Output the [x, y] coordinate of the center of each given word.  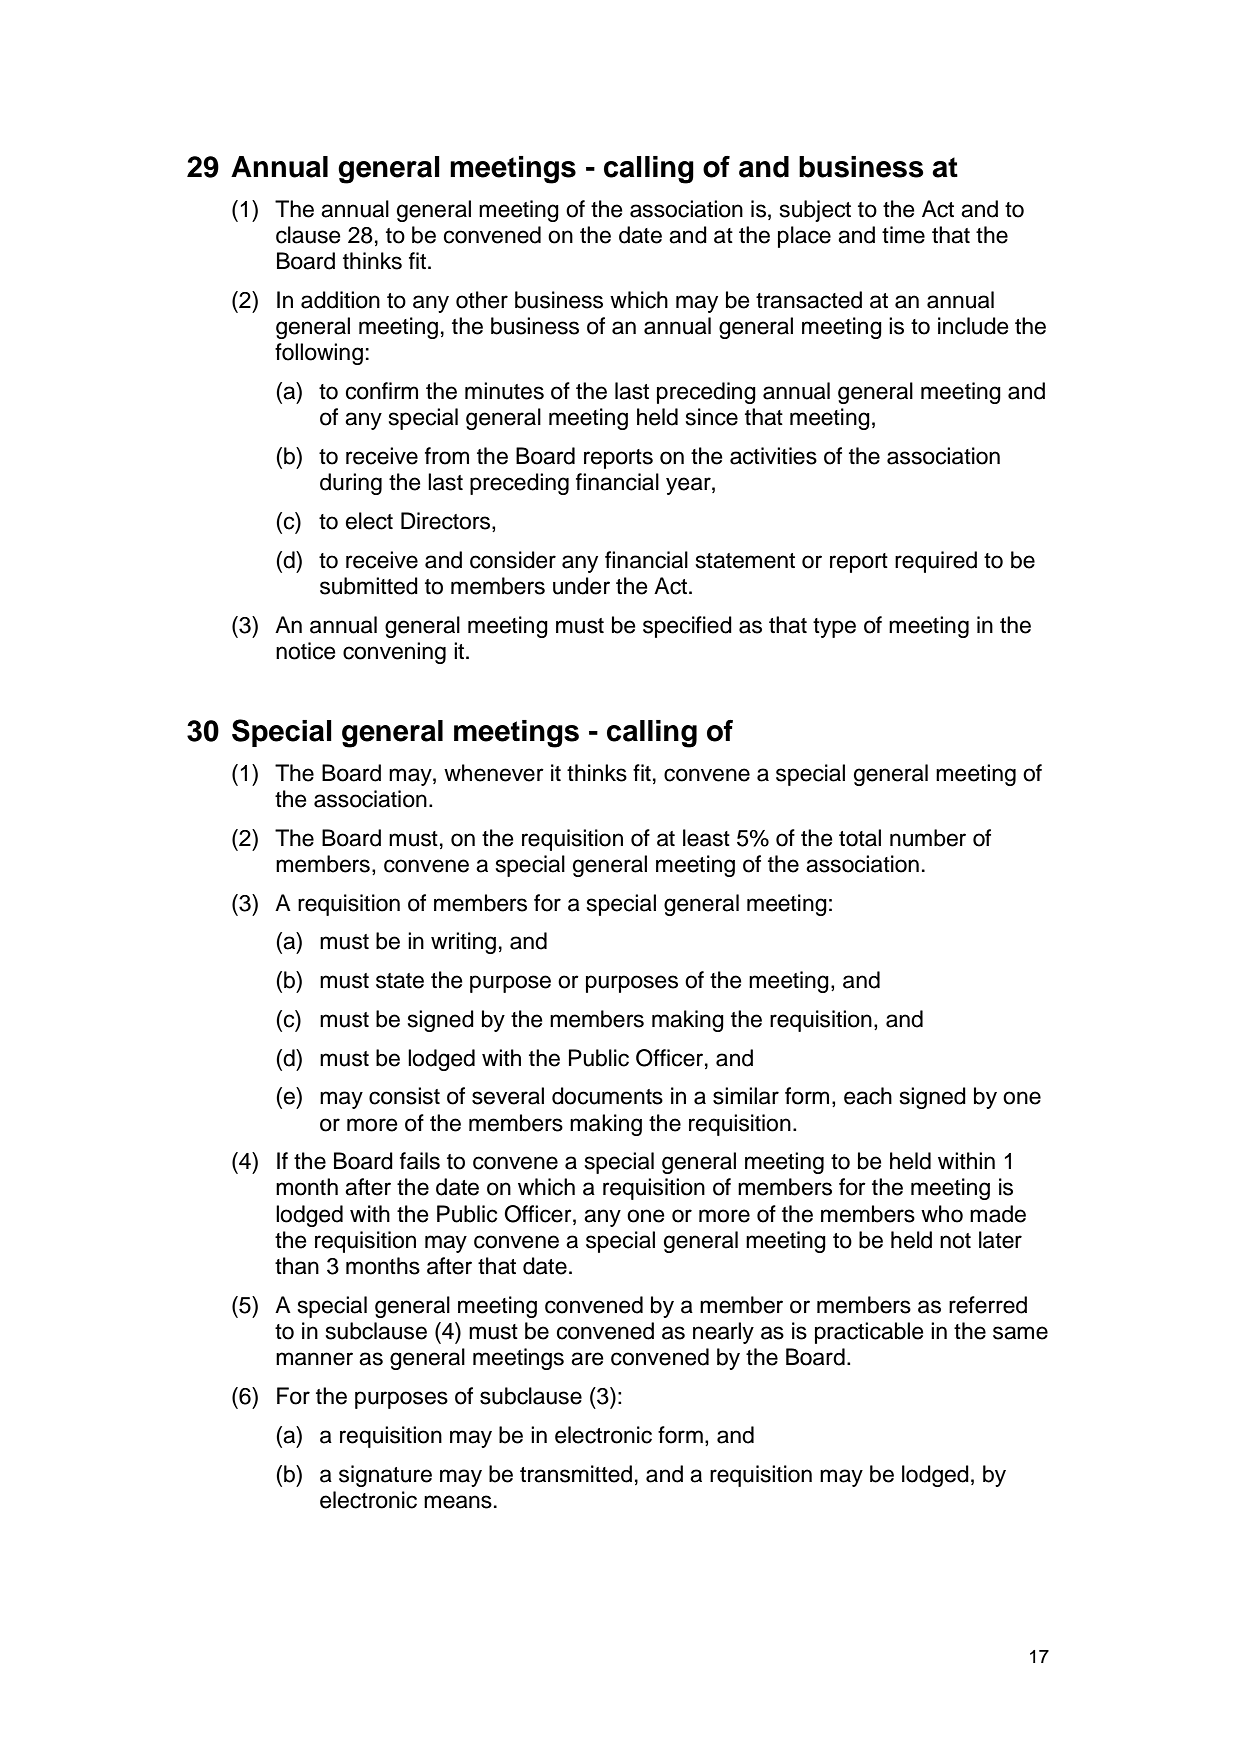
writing [463, 943]
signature [385, 1476]
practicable [869, 1333]
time [903, 235]
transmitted [576, 1474]
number [928, 838]
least [706, 838]
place [804, 237]
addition [340, 300]
